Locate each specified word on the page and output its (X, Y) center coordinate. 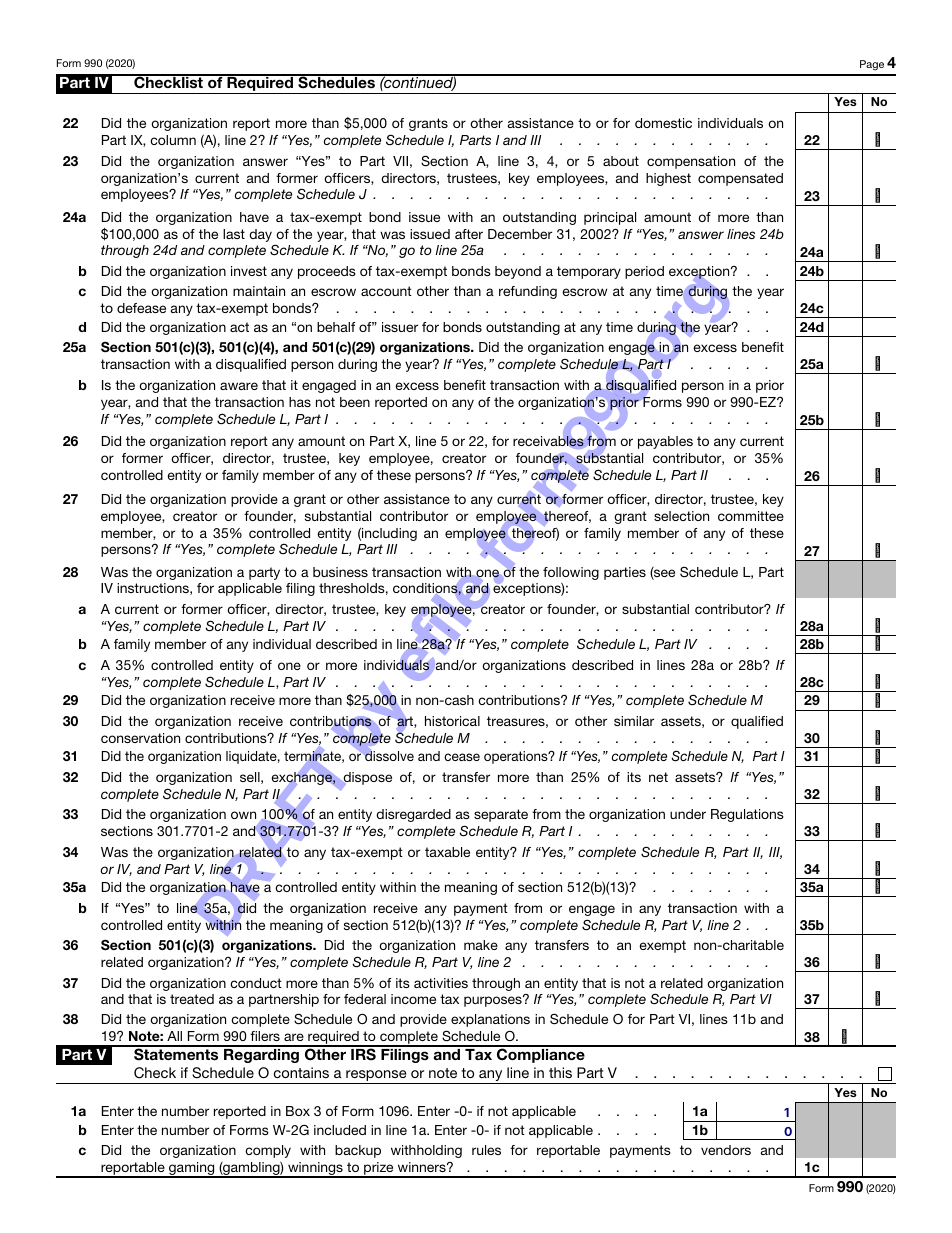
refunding (528, 292)
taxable (447, 852)
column (173, 140)
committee (751, 516)
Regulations (747, 815)
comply (268, 1151)
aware (239, 386)
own (243, 815)
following (571, 573)
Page (872, 65)
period (644, 272)
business (340, 572)
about (621, 161)
